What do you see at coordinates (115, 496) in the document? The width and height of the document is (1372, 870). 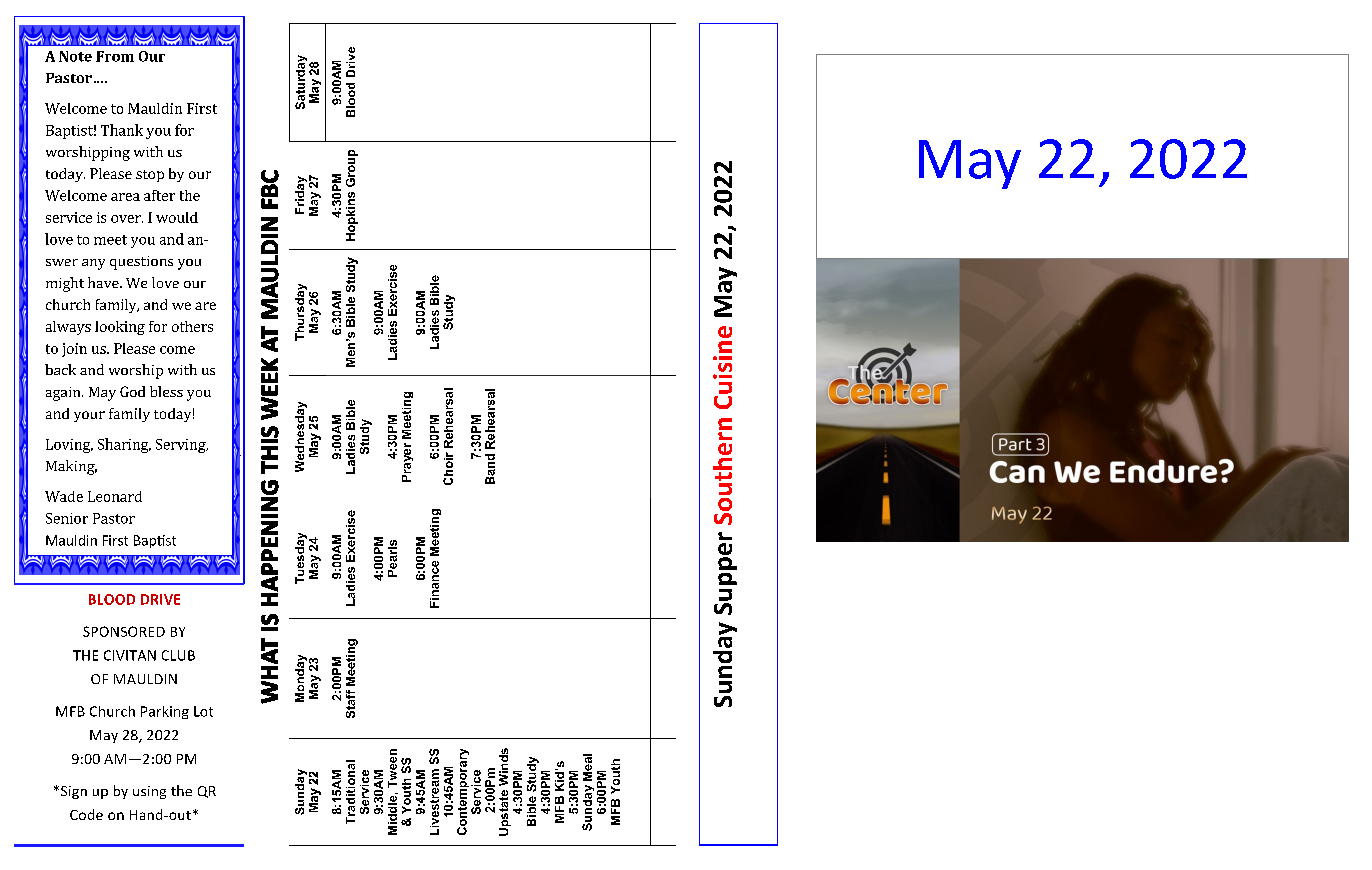 I see `Leonard` at bounding box center [115, 496].
